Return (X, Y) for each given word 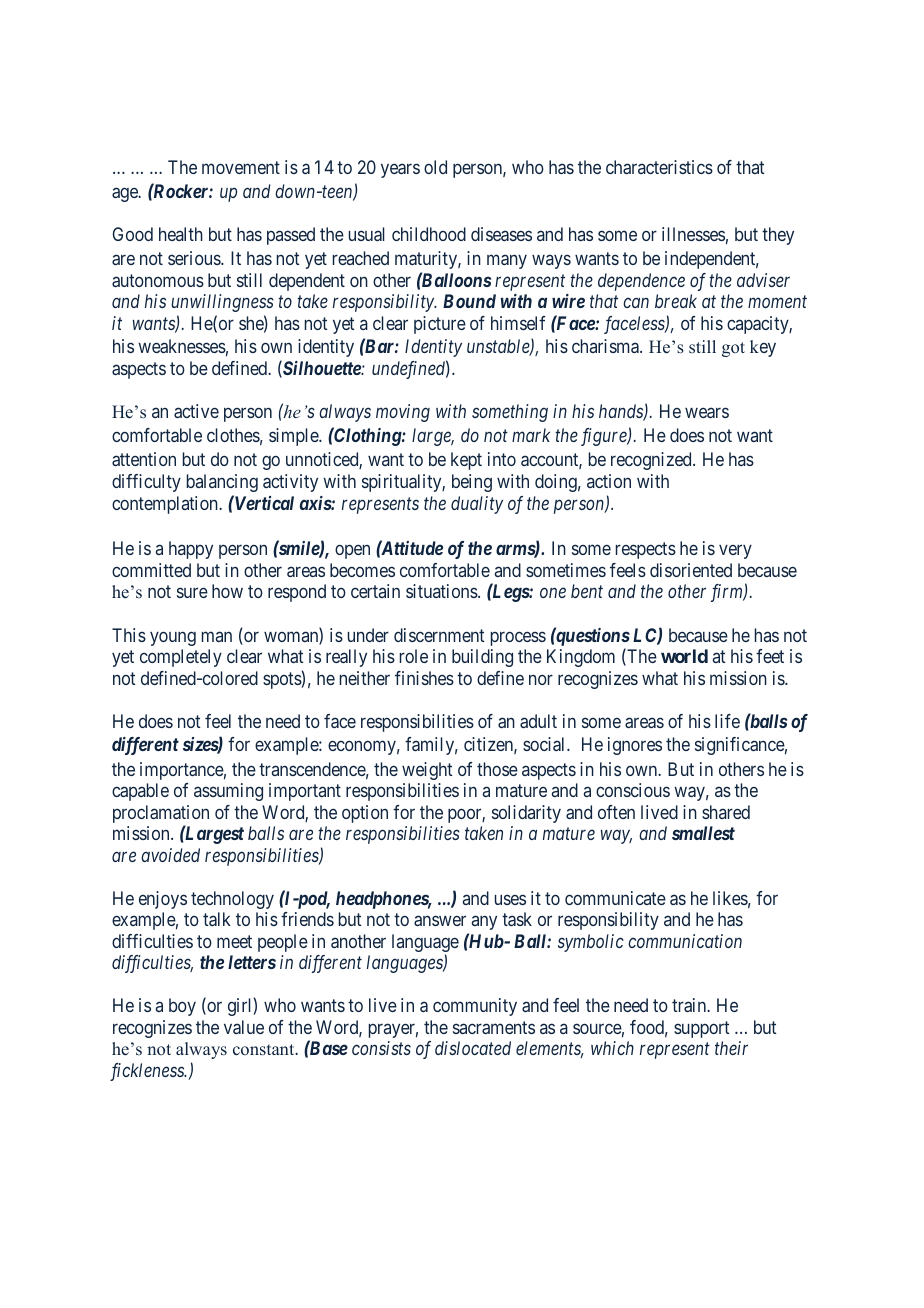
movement (241, 167)
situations (442, 591)
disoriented (691, 570)
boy (182, 1007)
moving (403, 413)
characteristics (659, 167)
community (475, 1007)
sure (192, 593)
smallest (703, 833)
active (196, 411)
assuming (228, 792)
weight (427, 771)
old (435, 167)
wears (707, 413)
